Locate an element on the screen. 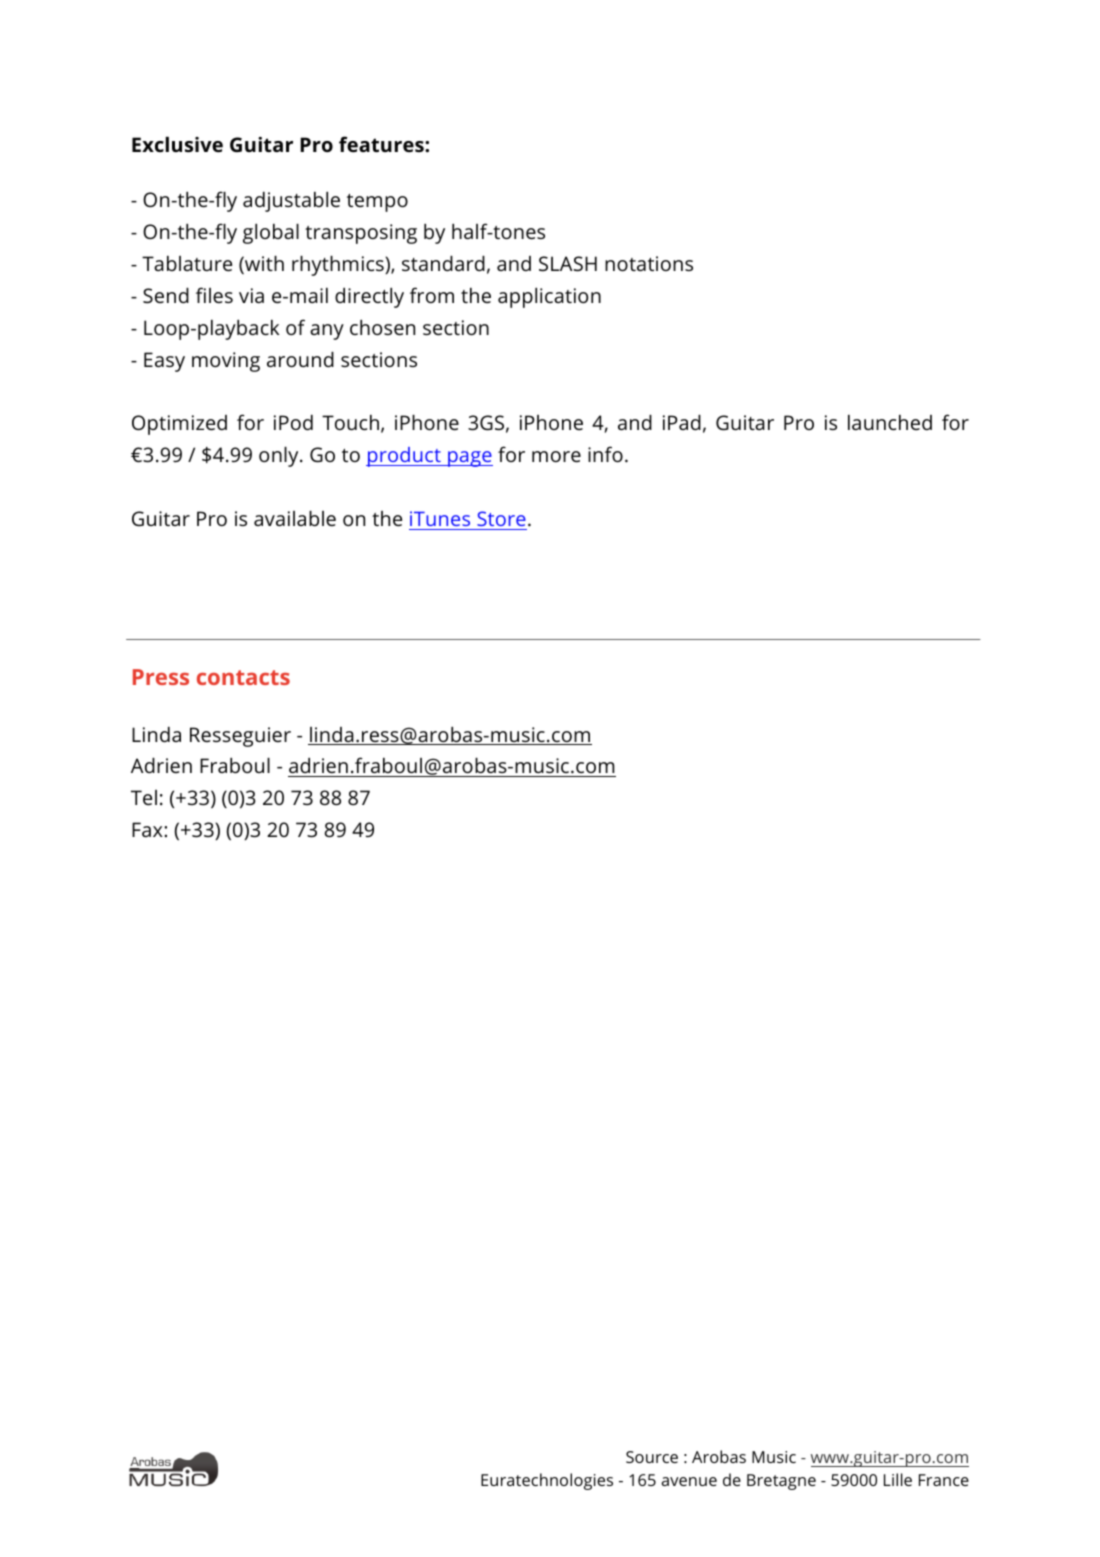 This screenshot has width=1100, height=1557. Source is located at coordinates (652, 1457).
